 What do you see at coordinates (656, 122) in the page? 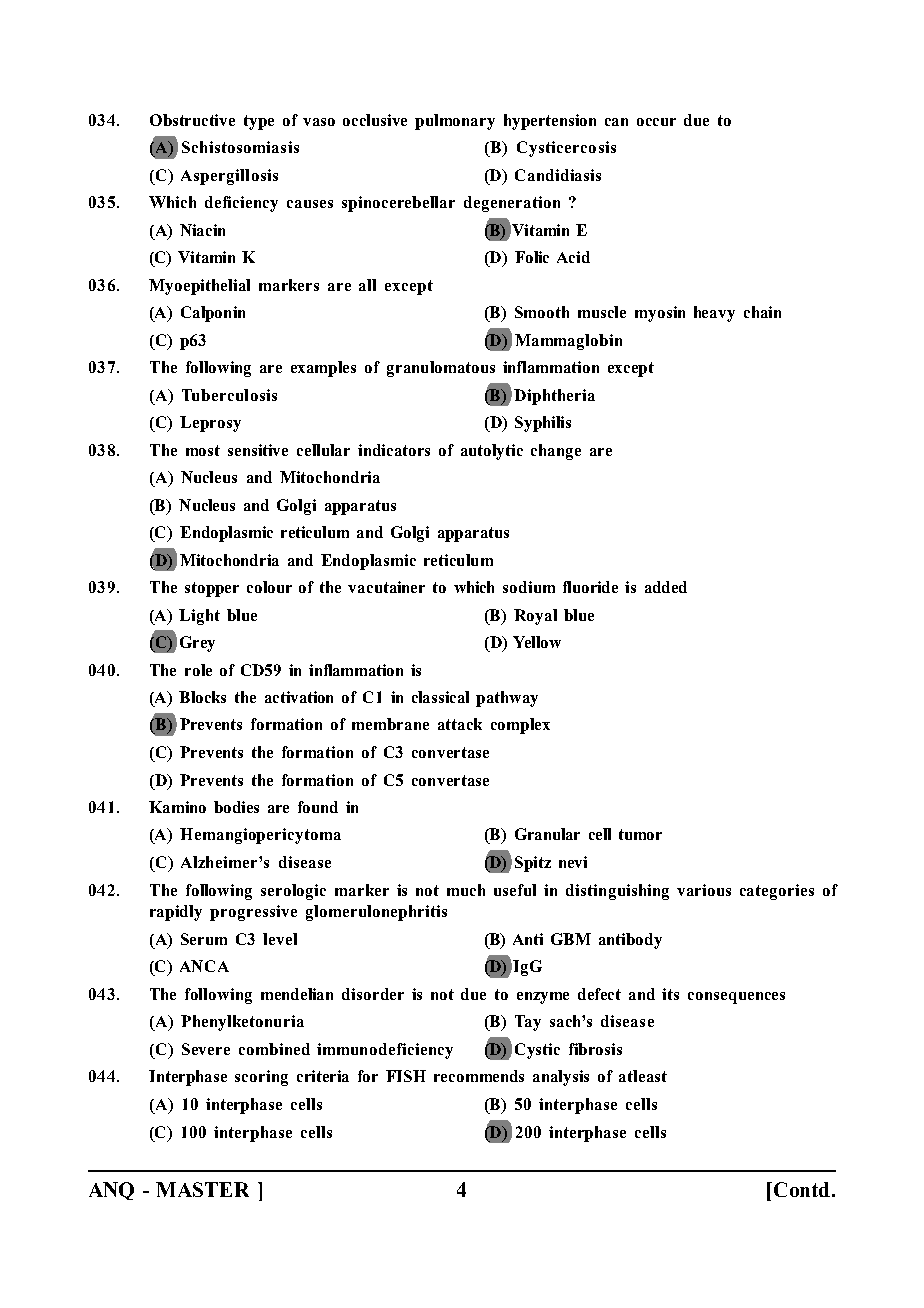
I see `occur` at bounding box center [656, 122].
